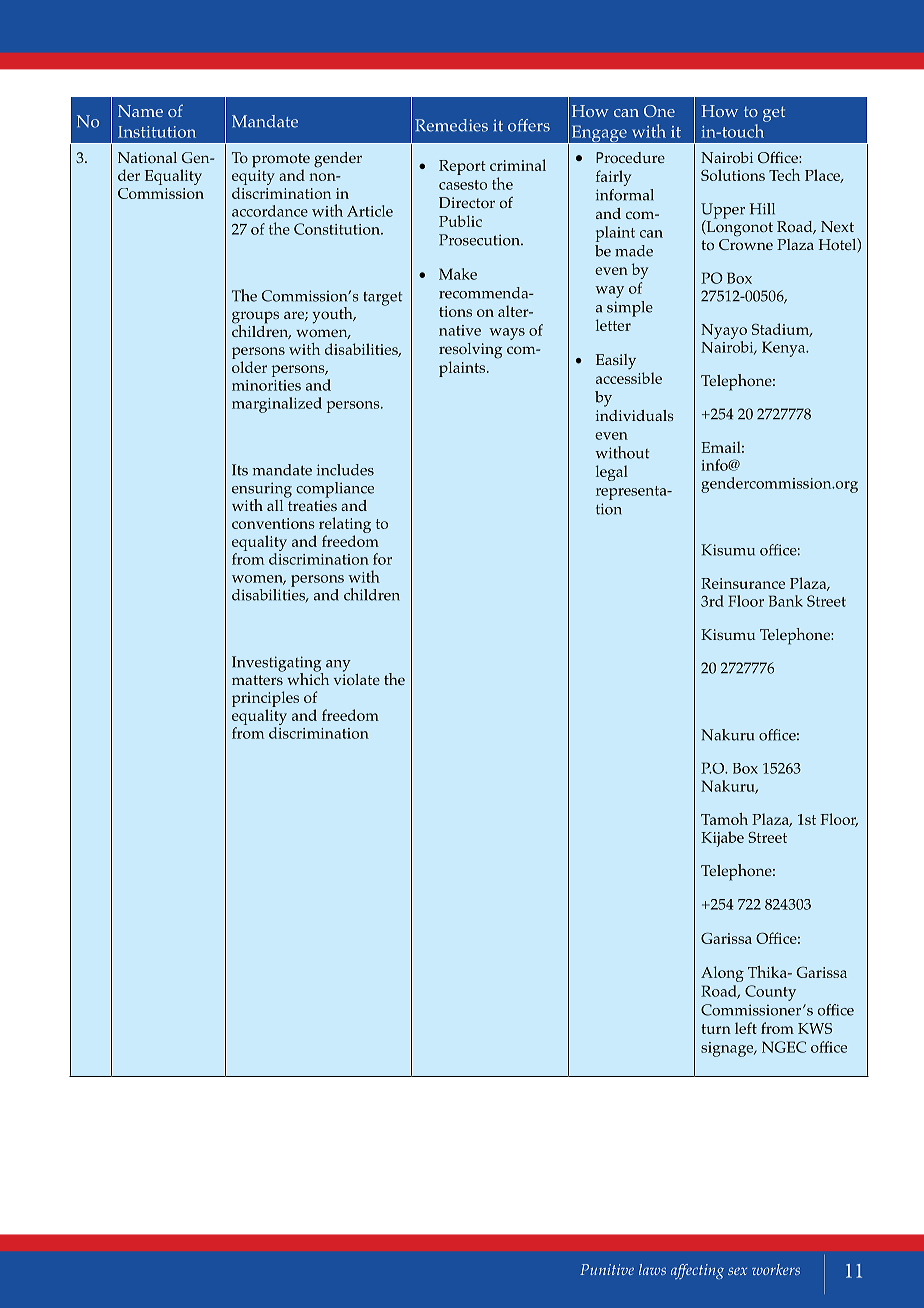 Image resolution: width=924 pixels, height=1308 pixels. Describe the element at coordinates (722, 974) in the image. I see `Along` at that location.
